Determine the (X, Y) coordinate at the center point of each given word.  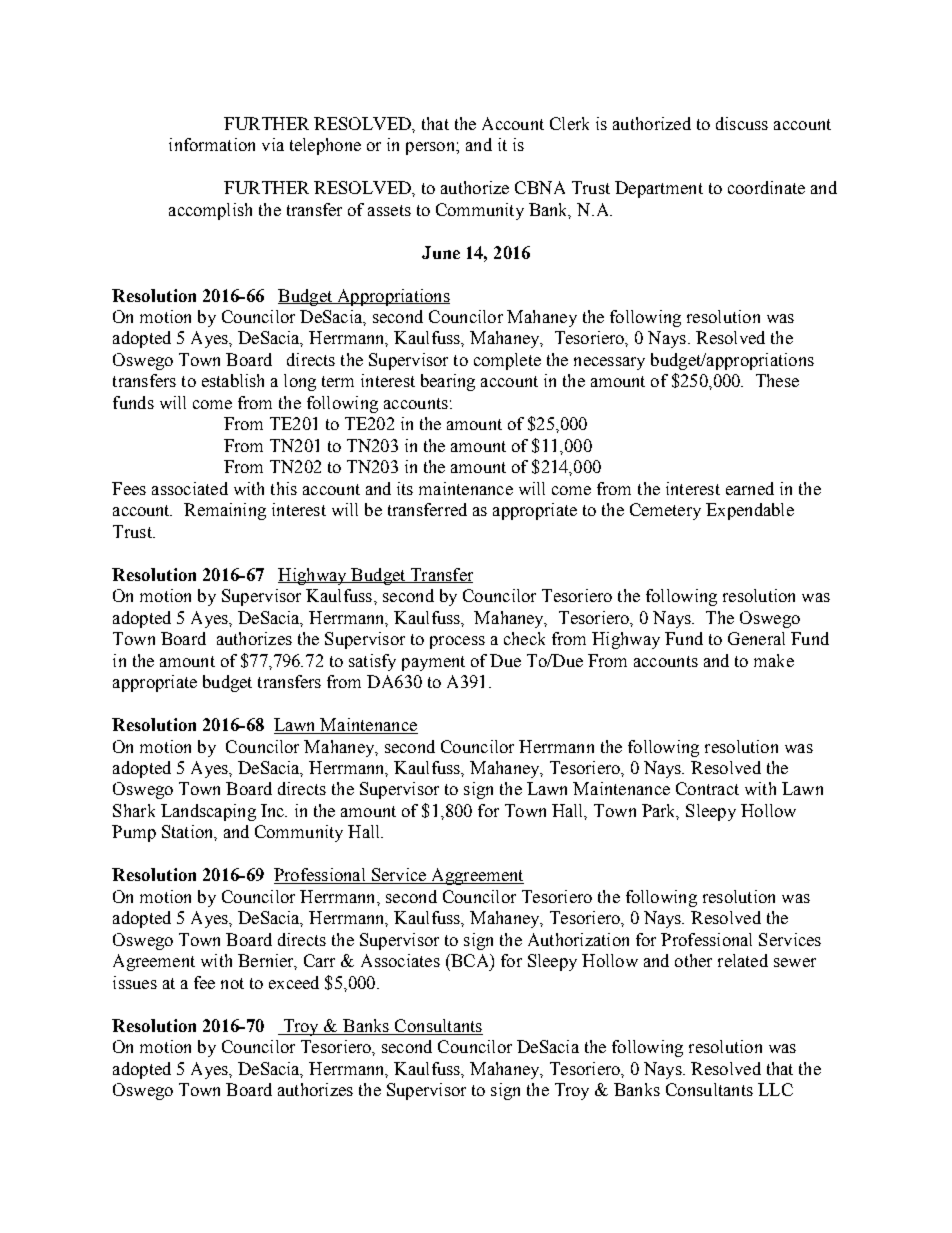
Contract (707, 788)
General (756, 638)
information (212, 144)
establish (233, 380)
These (777, 380)
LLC (775, 1089)
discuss (742, 123)
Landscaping (208, 812)
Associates (400, 960)
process (457, 642)
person (431, 148)
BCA (470, 960)
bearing (448, 382)
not (232, 983)
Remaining (225, 511)
